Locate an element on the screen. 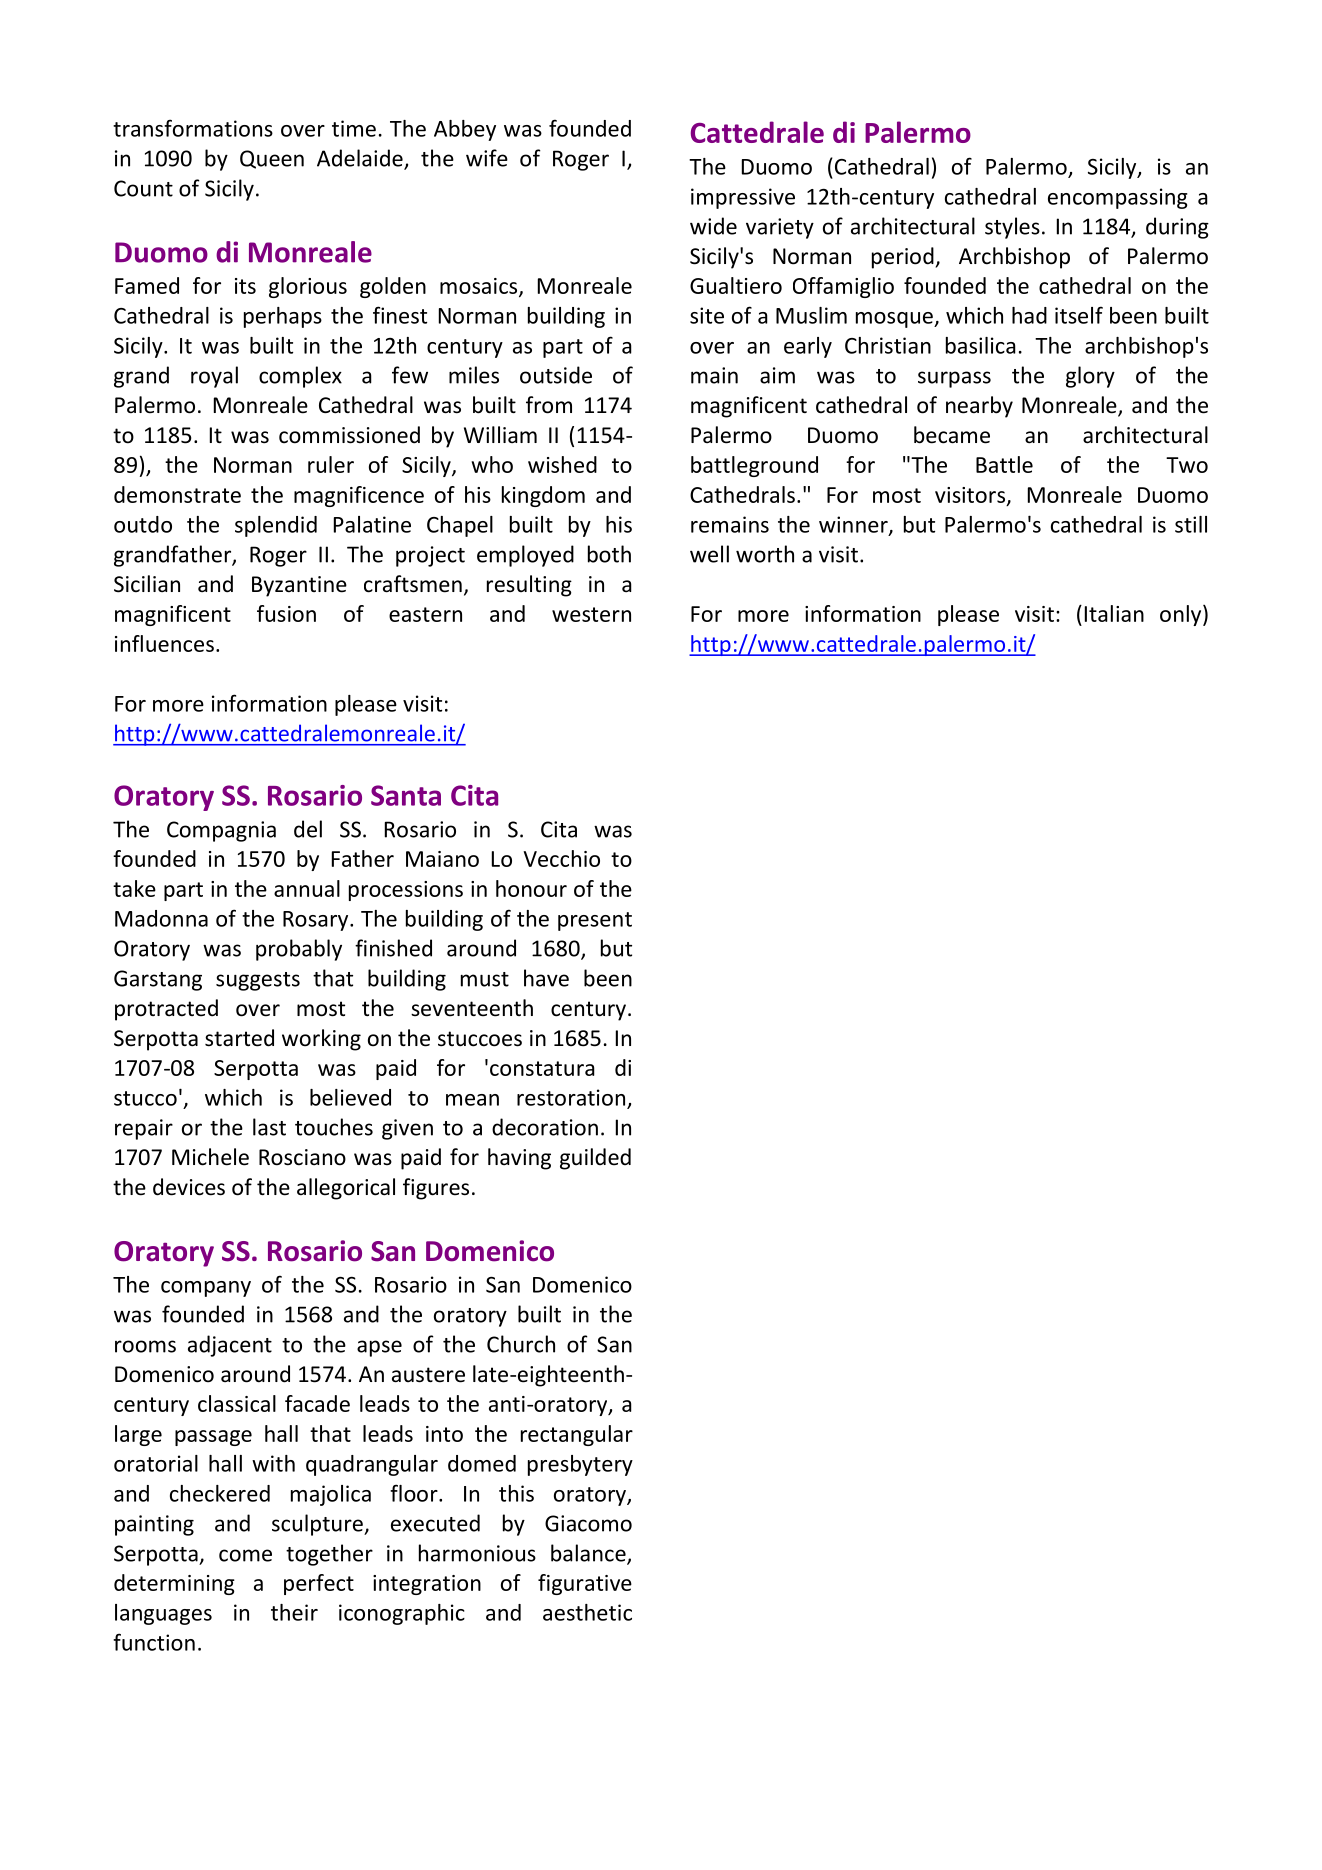 This screenshot has width=1322, height=1870. their is located at coordinates (294, 1612).
